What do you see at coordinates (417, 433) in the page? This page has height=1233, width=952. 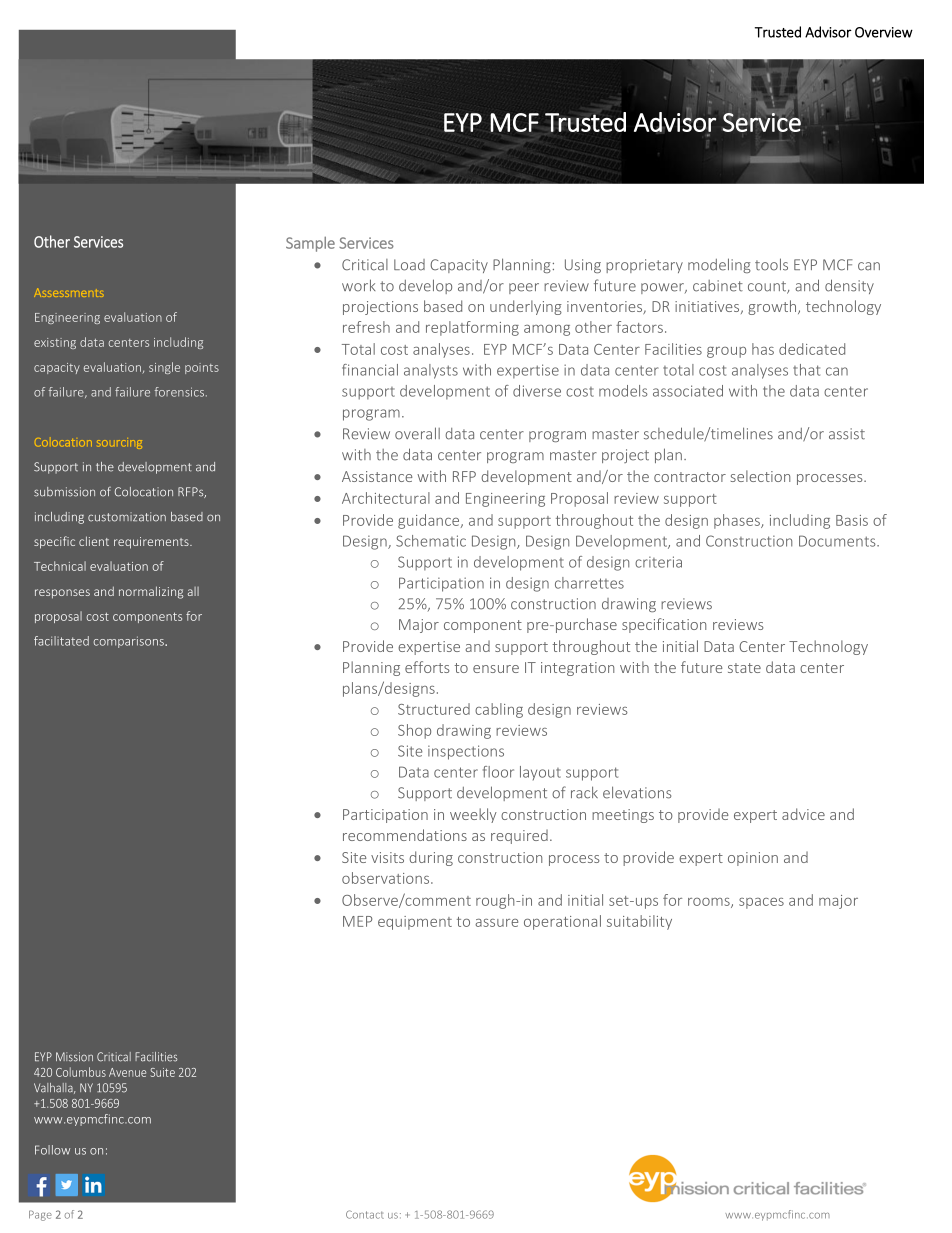 I see `overall` at bounding box center [417, 433].
